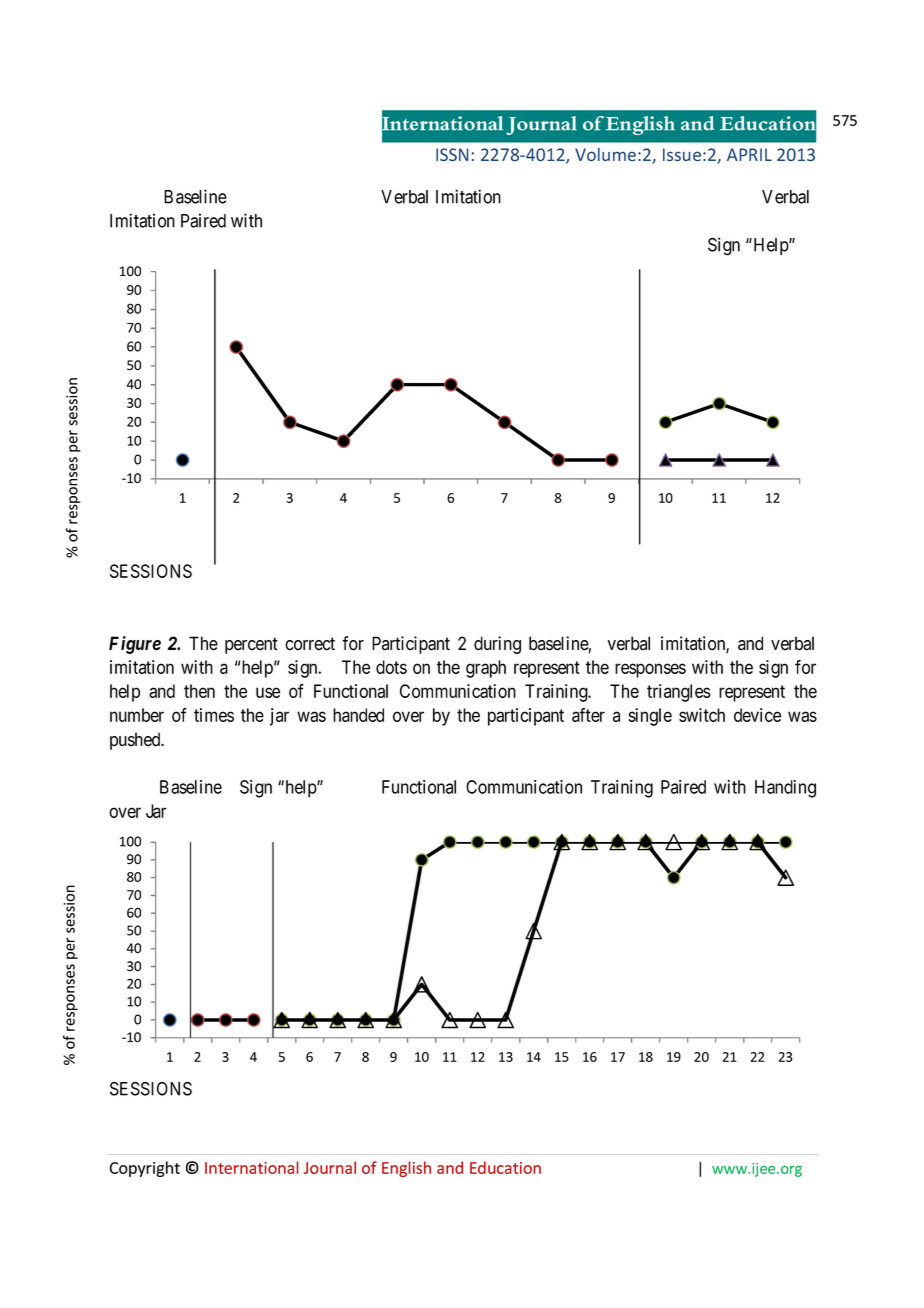  I want to click on triangles, so click(679, 693).
